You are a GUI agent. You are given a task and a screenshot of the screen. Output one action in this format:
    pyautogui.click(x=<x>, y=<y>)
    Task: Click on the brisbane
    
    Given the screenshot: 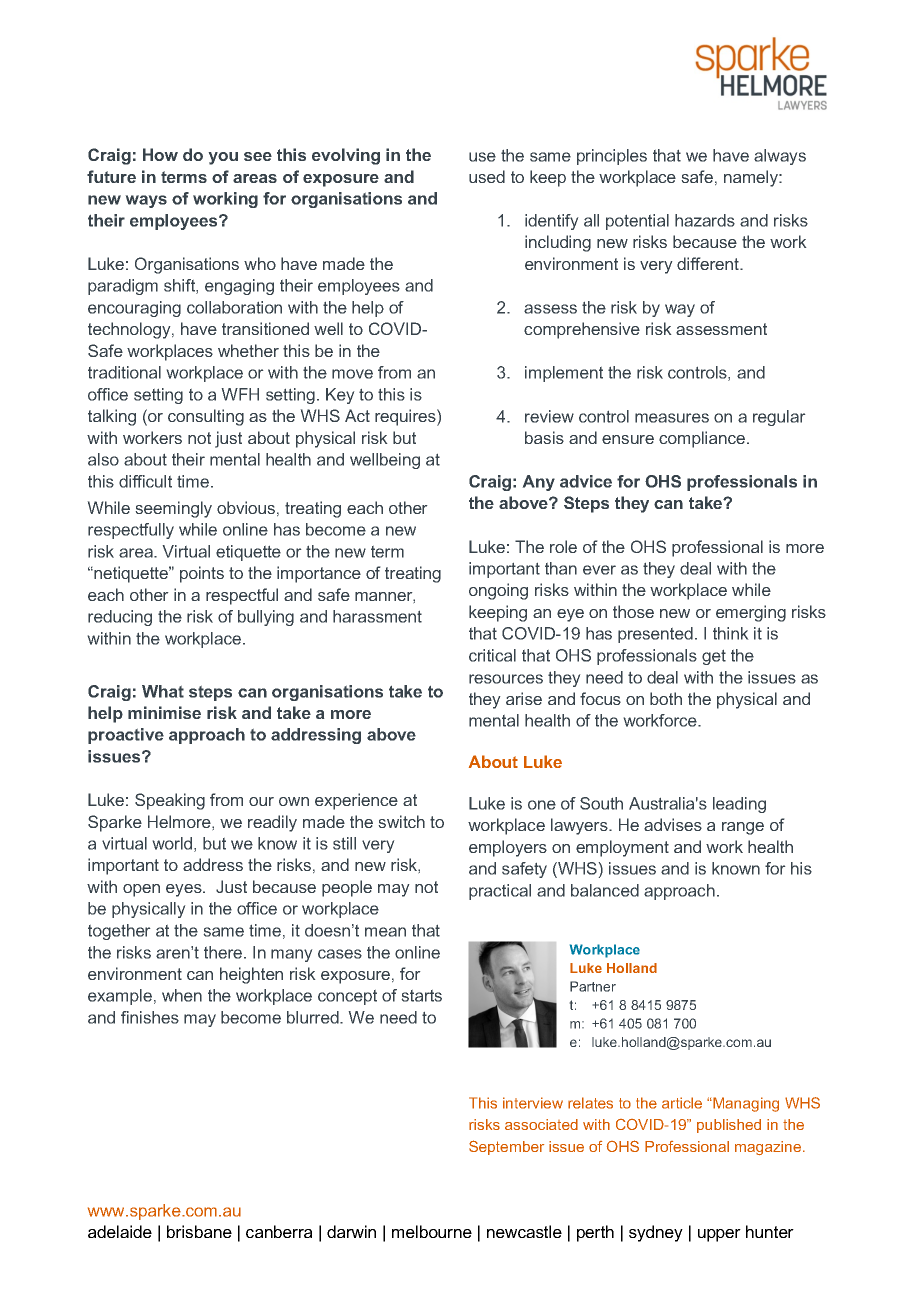 What is the action you would take?
    pyautogui.click(x=199, y=1231)
